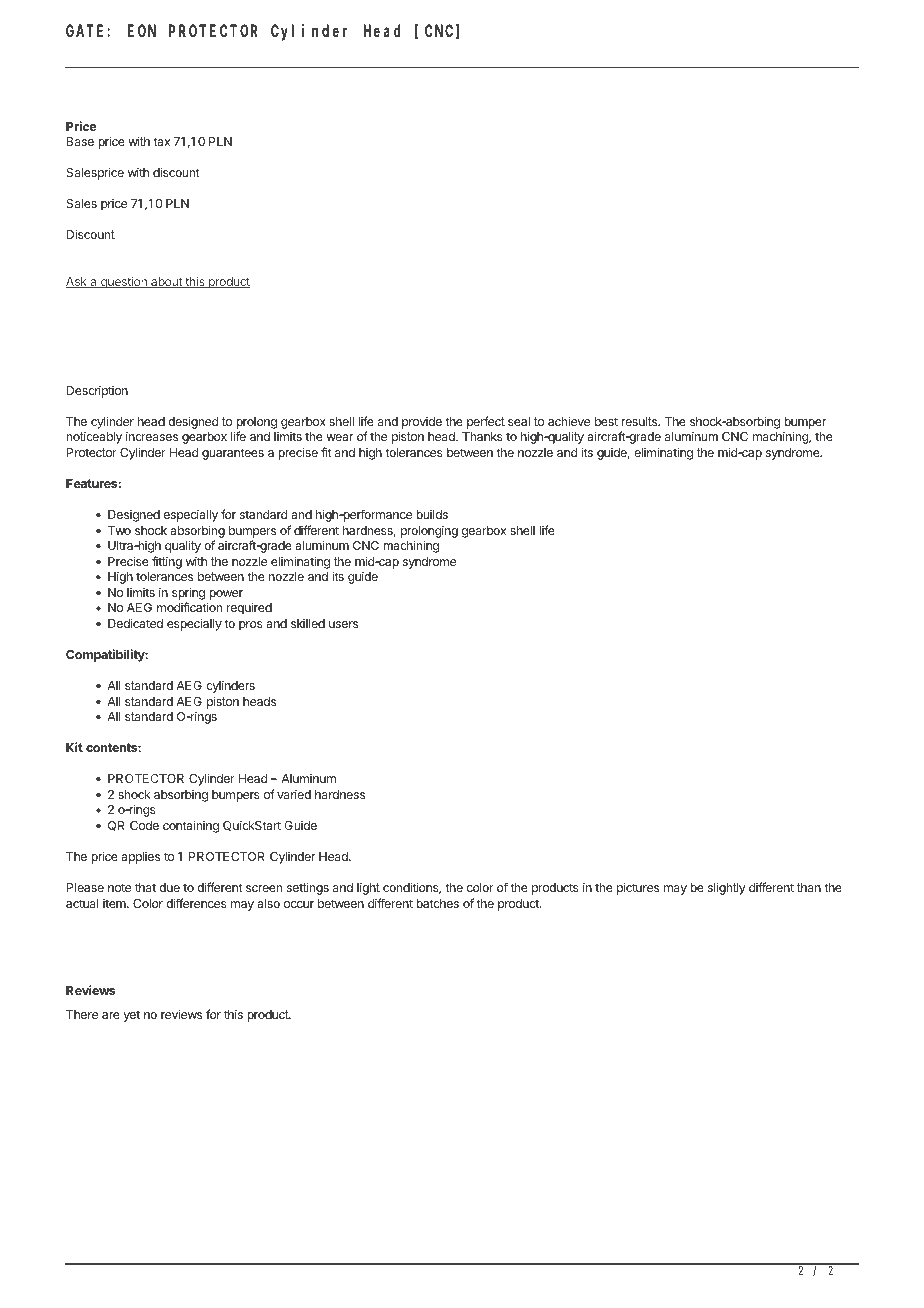  What do you see at coordinates (343, 624) in the screenshot?
I see `users` at bounding box center [343, 624].
